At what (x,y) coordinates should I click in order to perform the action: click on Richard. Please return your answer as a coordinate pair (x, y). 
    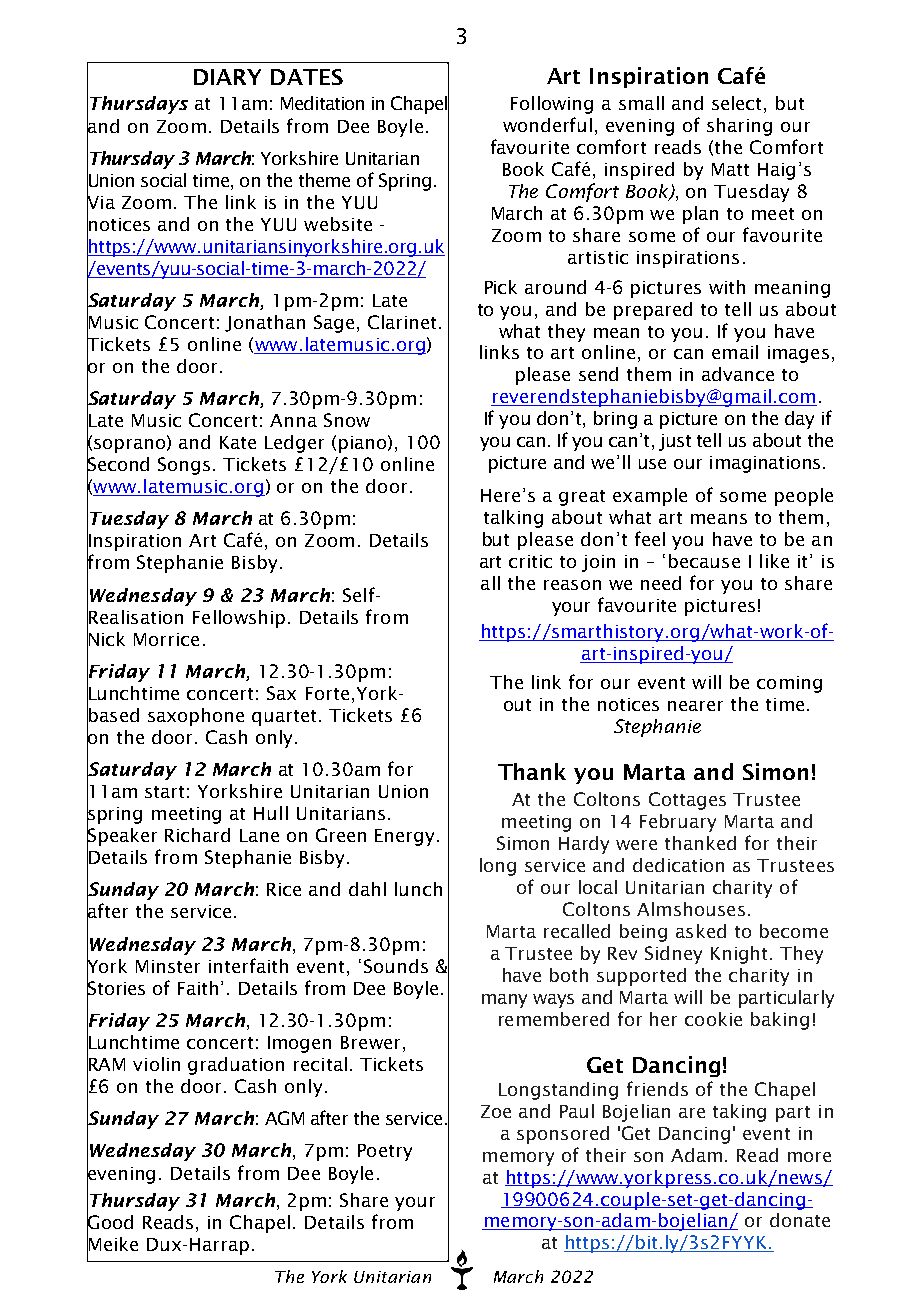
    Looking at the image, I should click on (197, 835).
